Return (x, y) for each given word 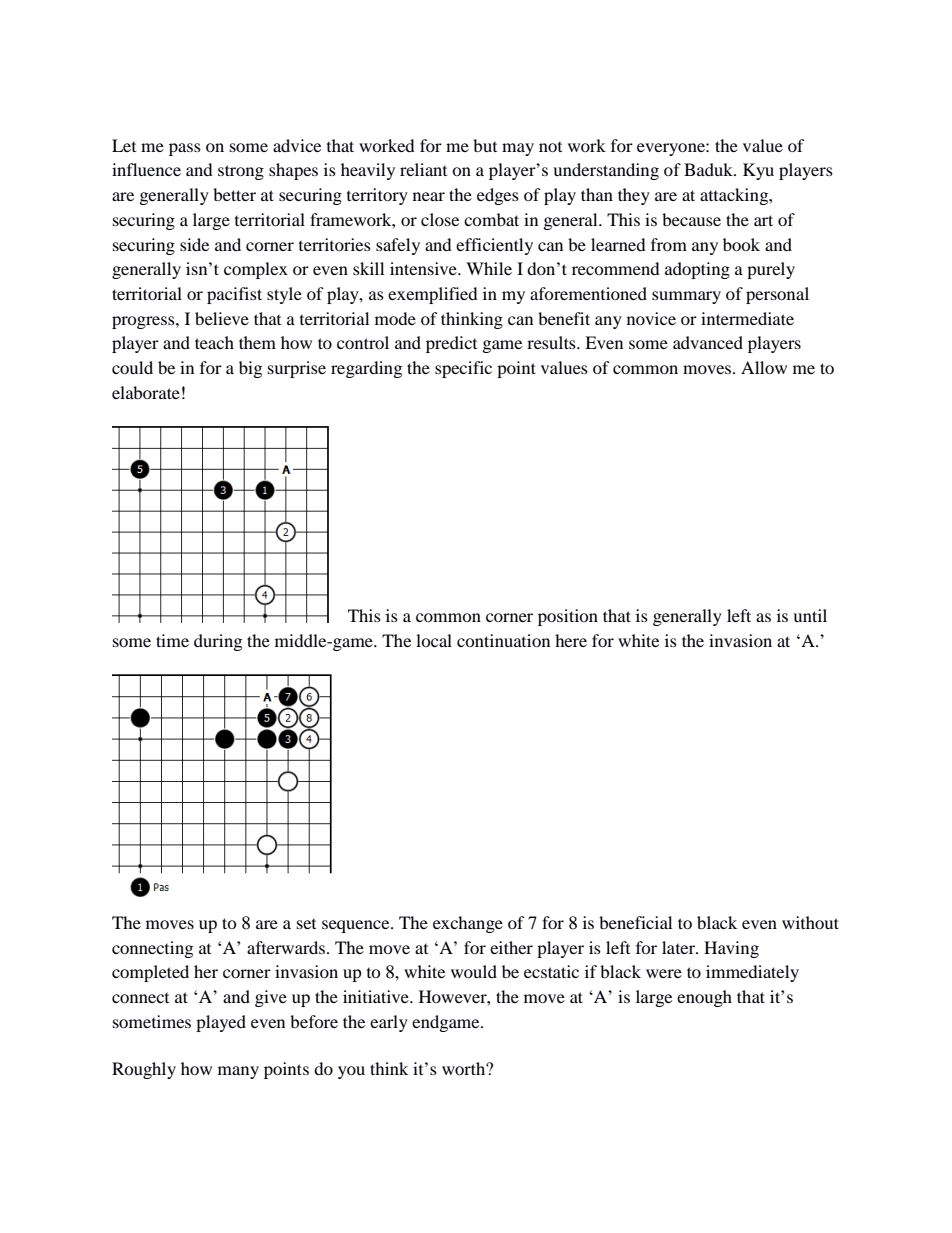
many (238, 1072)
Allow (764, 367)
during (218, 642)
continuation (503, 640)
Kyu (758, 171)
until (810, 615)
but (485, 145)
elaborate (146, 392)
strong (241, 172)
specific (463, 369)
